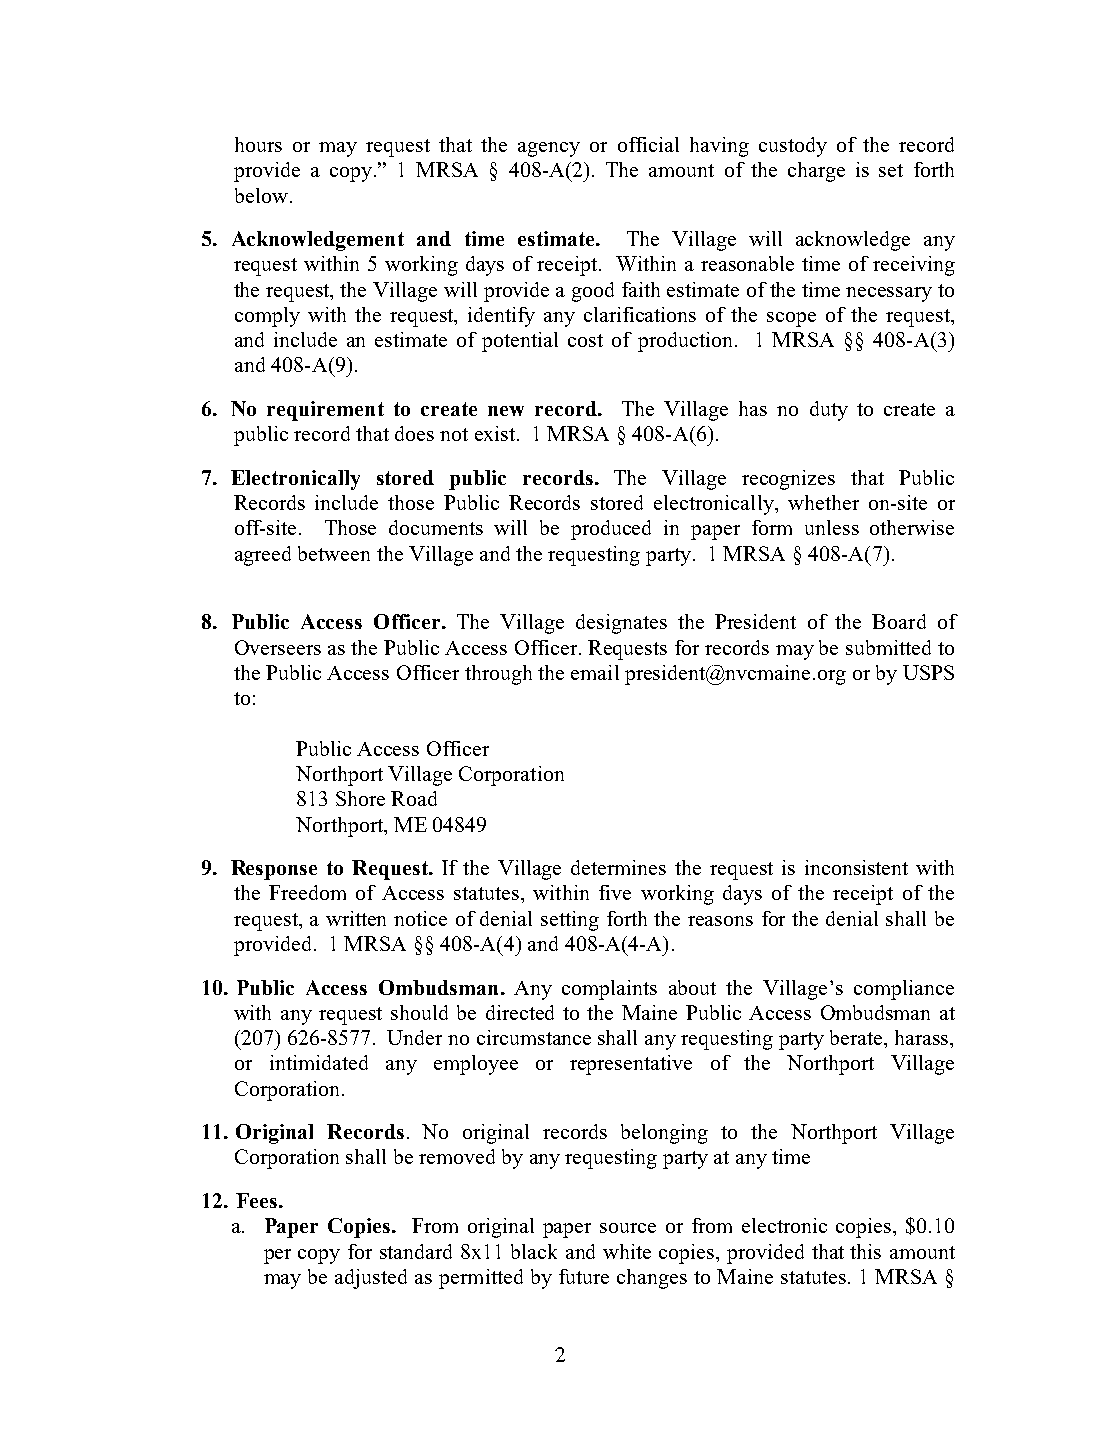 The height and width of the image is (1450, 1120). I want to click on agency, so click(549, 149).
